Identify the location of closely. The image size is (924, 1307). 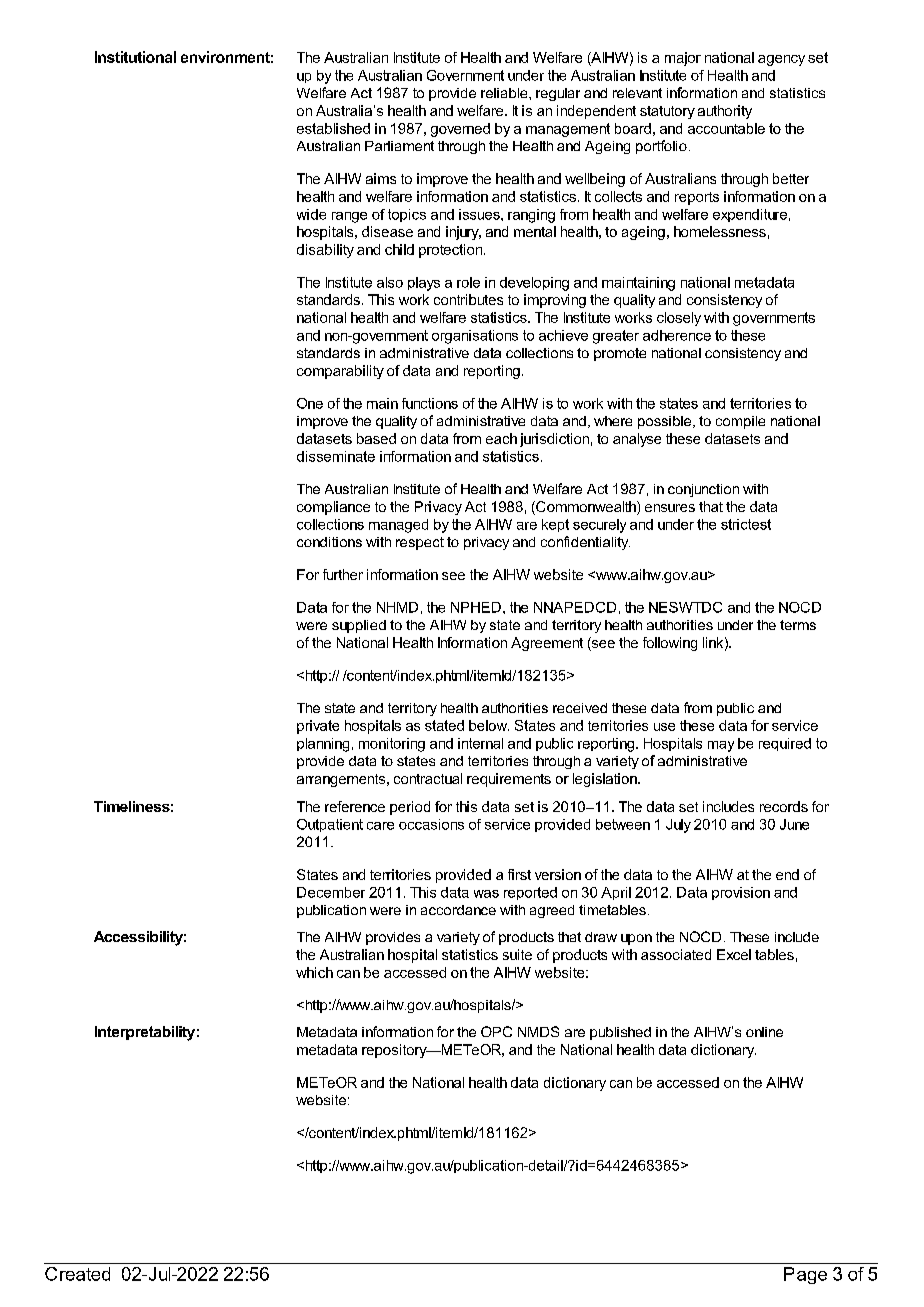
(679, 319).
